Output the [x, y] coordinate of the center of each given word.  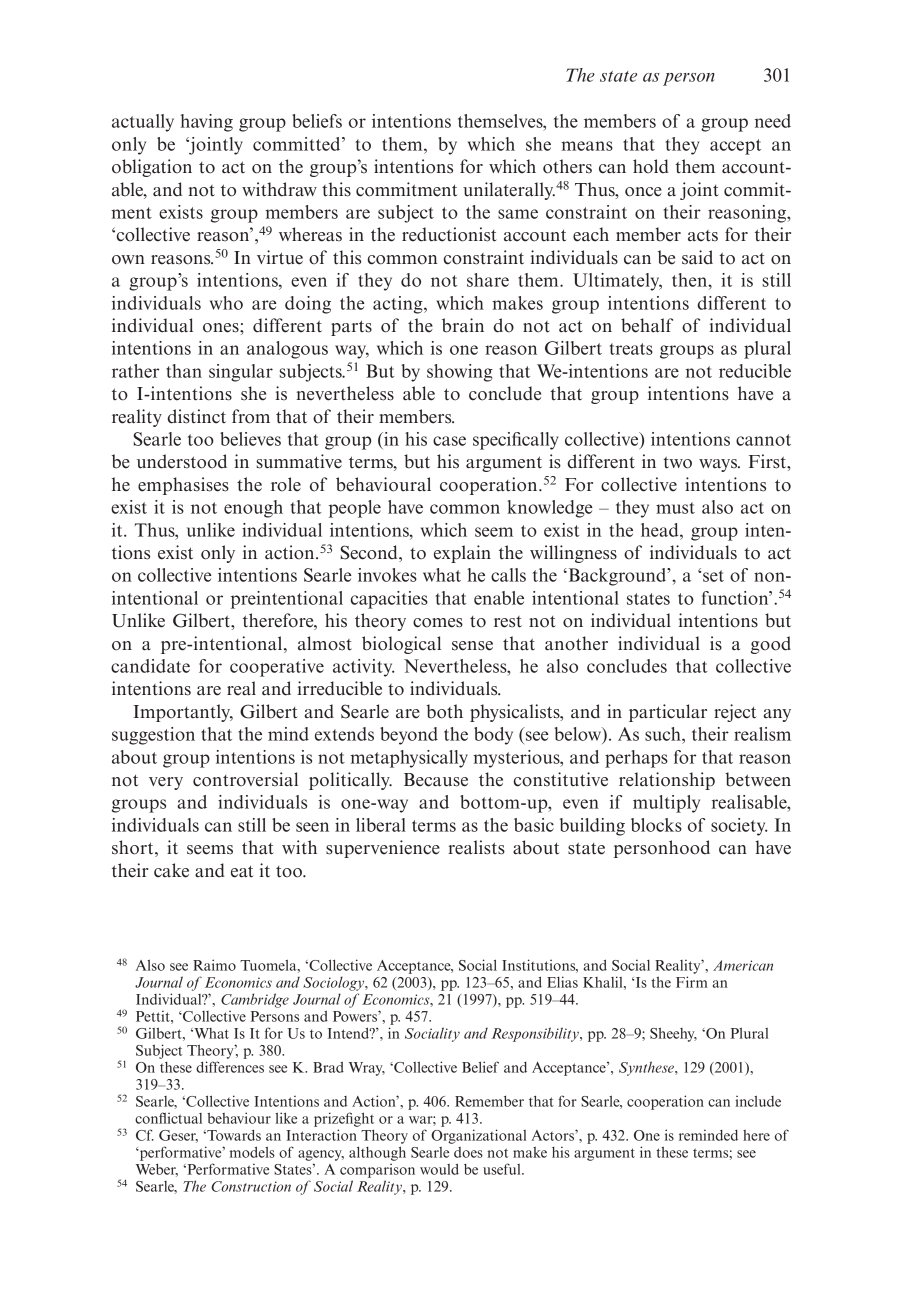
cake [171, 870]
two [677, 463]
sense [472, 646]
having [207, 123]
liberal [381, 825]
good [771, 645]
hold [651, 166]
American [743, 965]
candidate [150, 666]
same [518, 214]
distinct [196, 416]
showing [460, 373]
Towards [233, 1135]
